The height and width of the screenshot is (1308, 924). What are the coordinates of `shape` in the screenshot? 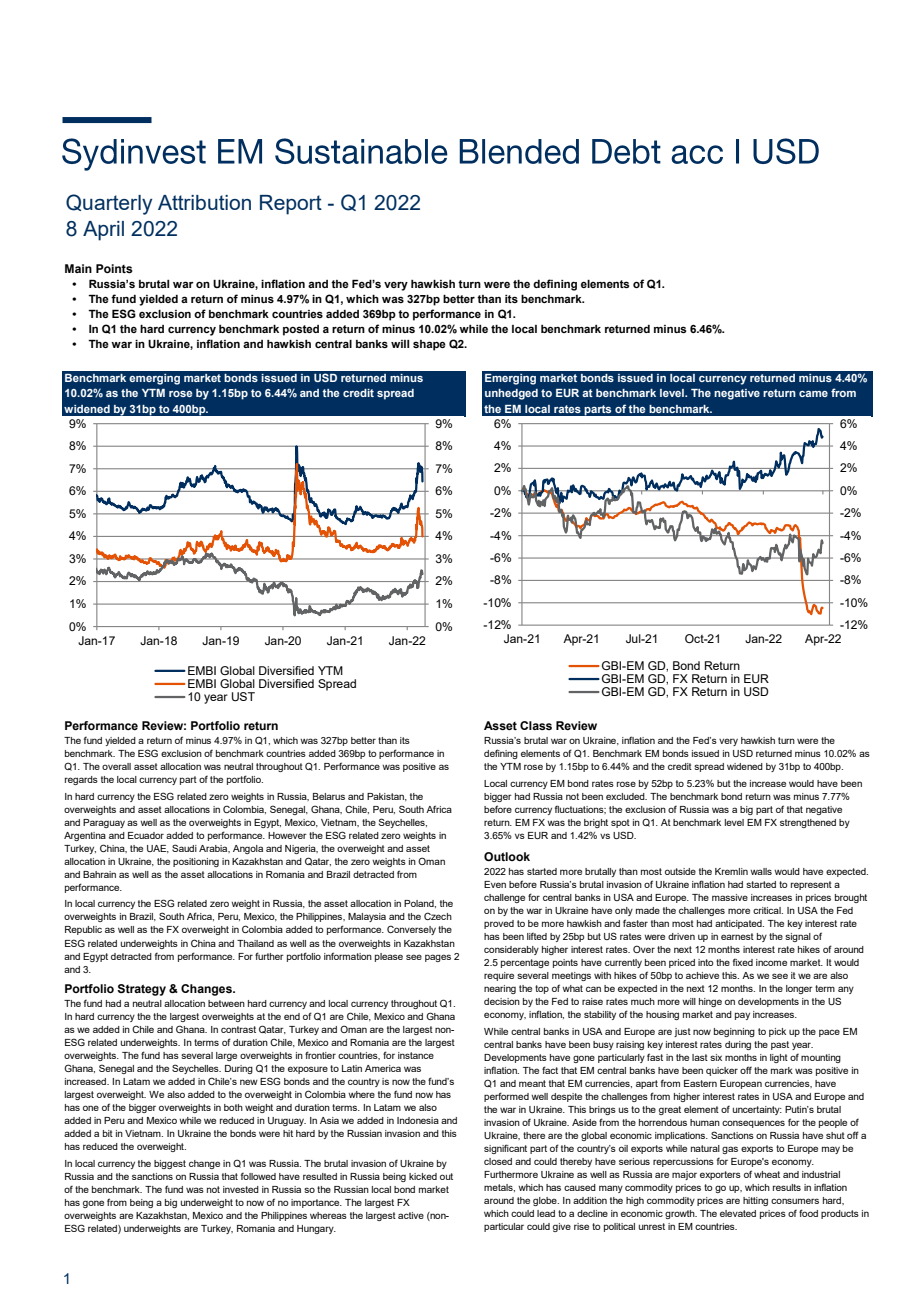 It's located at (429, 345).
